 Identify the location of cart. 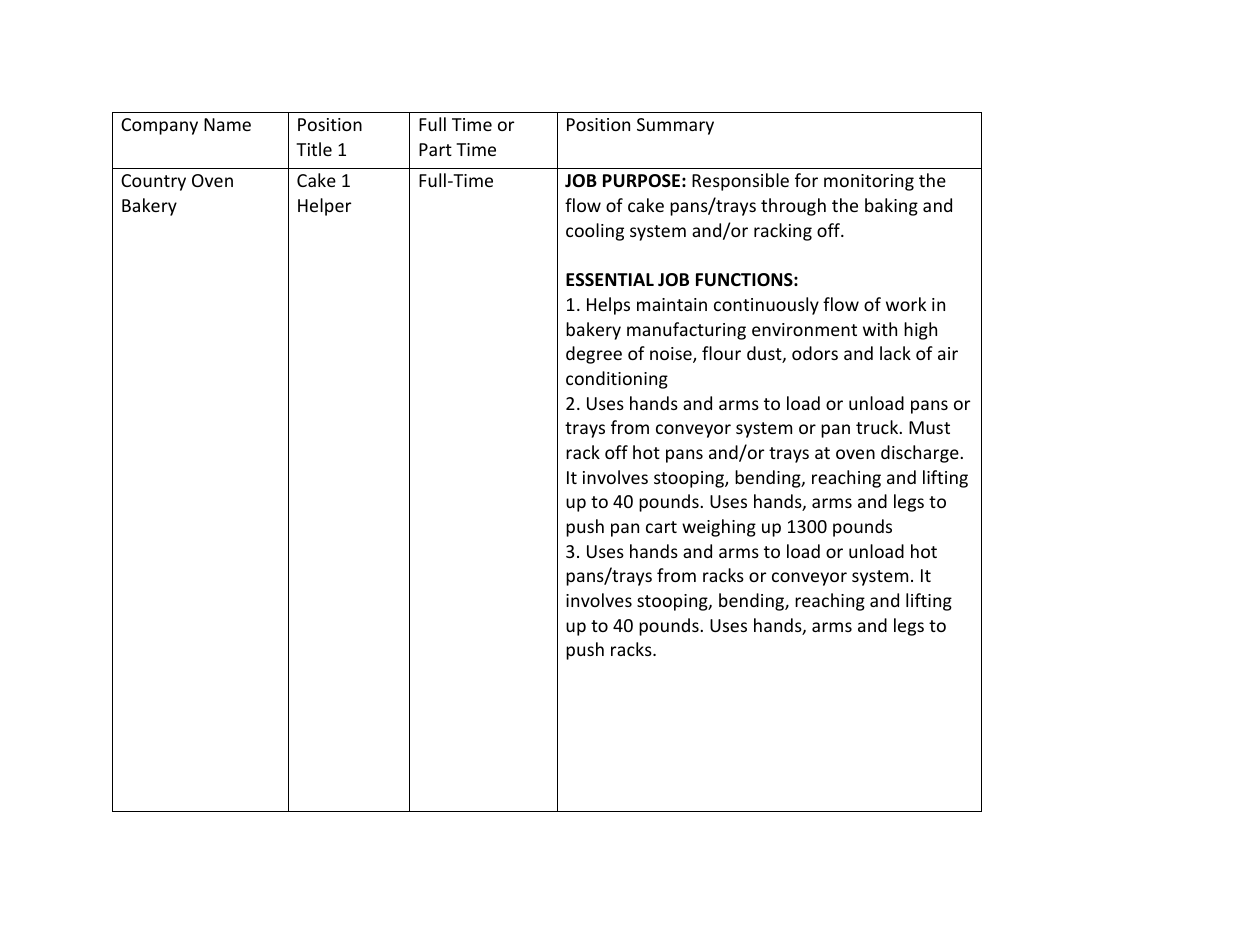
(661, 527).
